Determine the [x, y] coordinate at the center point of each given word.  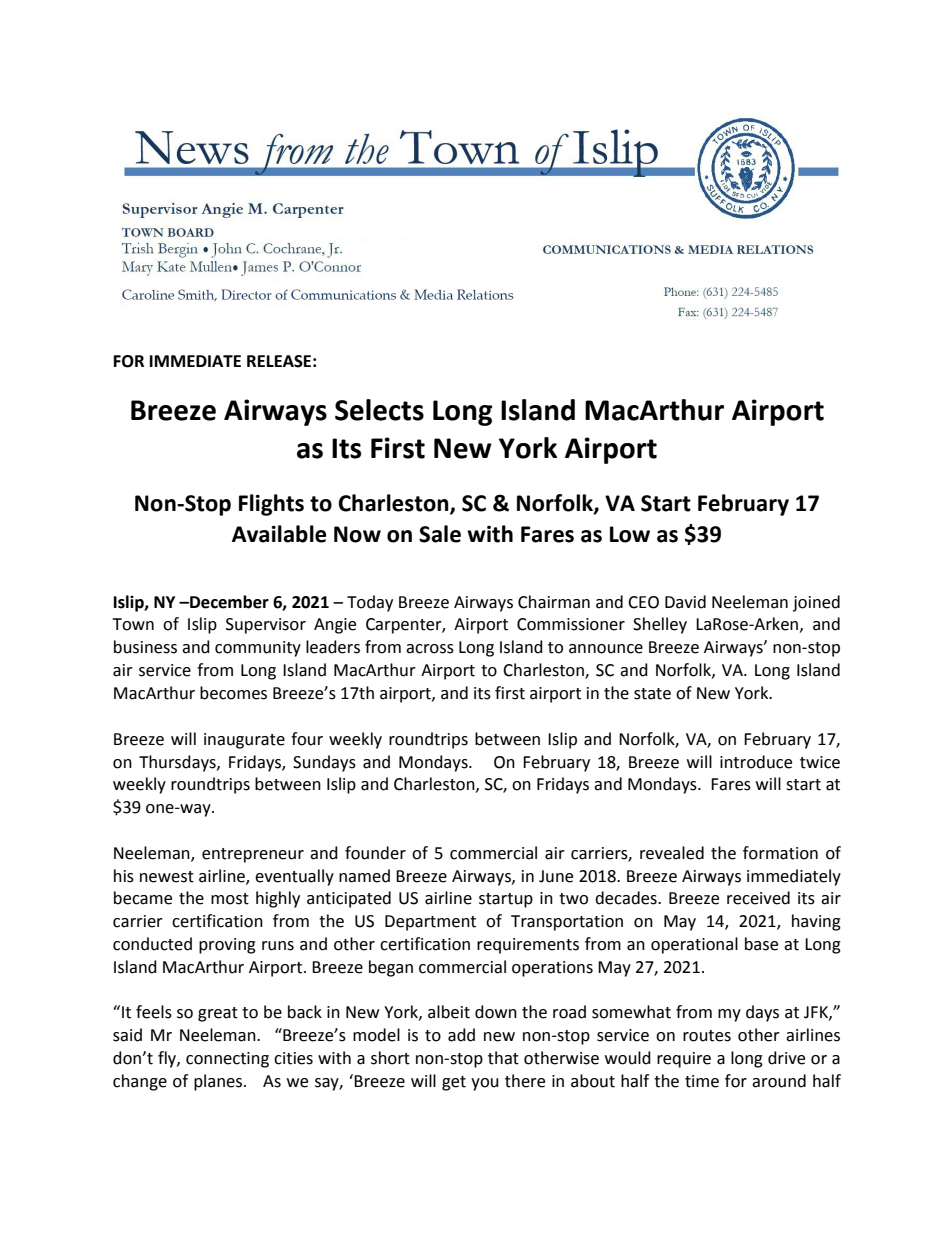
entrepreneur [253, 855]
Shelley [660, 625]
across [430, 649]
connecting [227, 1060]
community [258, 649]
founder [375, 853]
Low [630, 534]
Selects [379, 410]
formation [780, 853]
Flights [271, 505]
